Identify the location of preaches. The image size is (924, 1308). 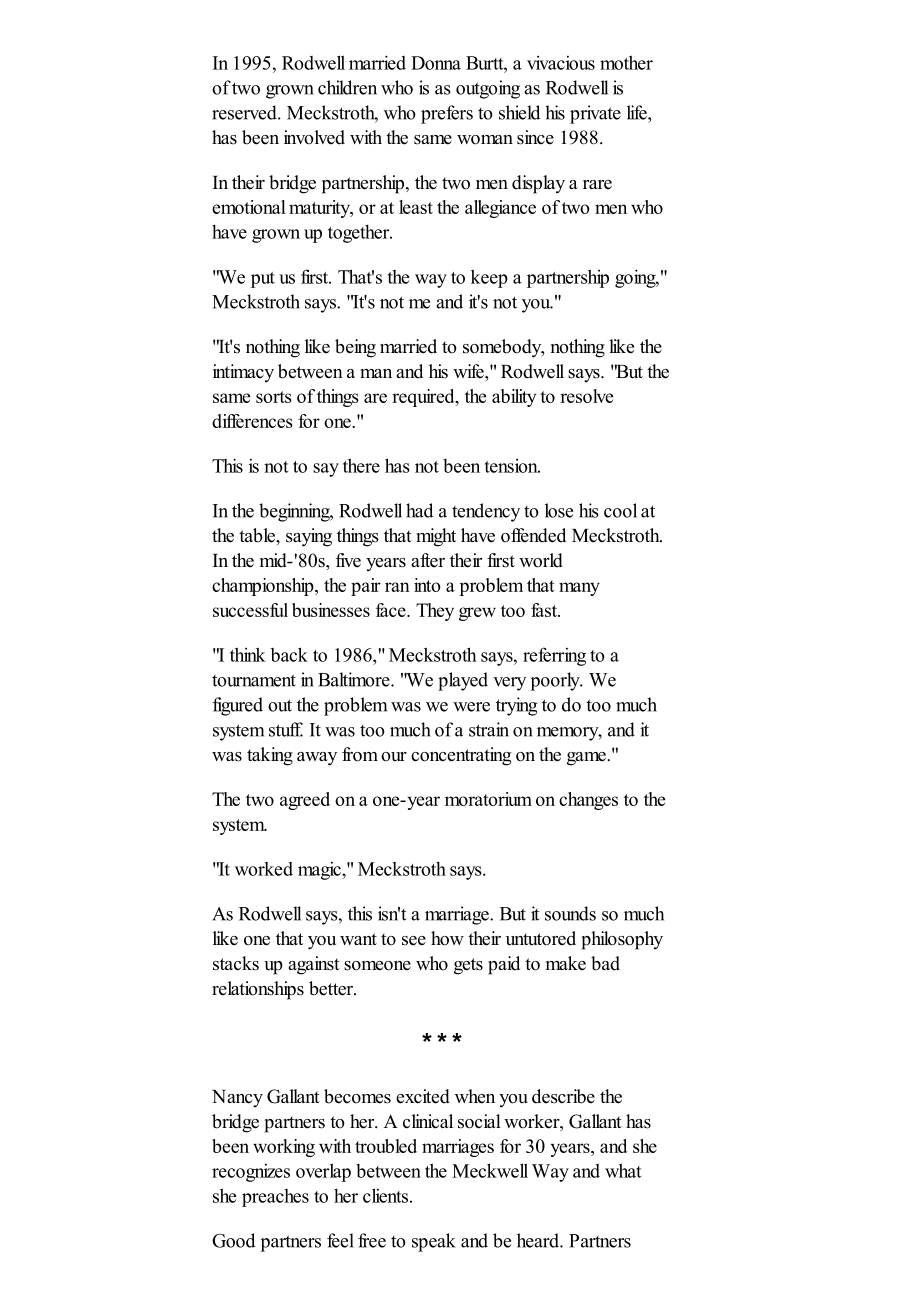
(275, 1198).
